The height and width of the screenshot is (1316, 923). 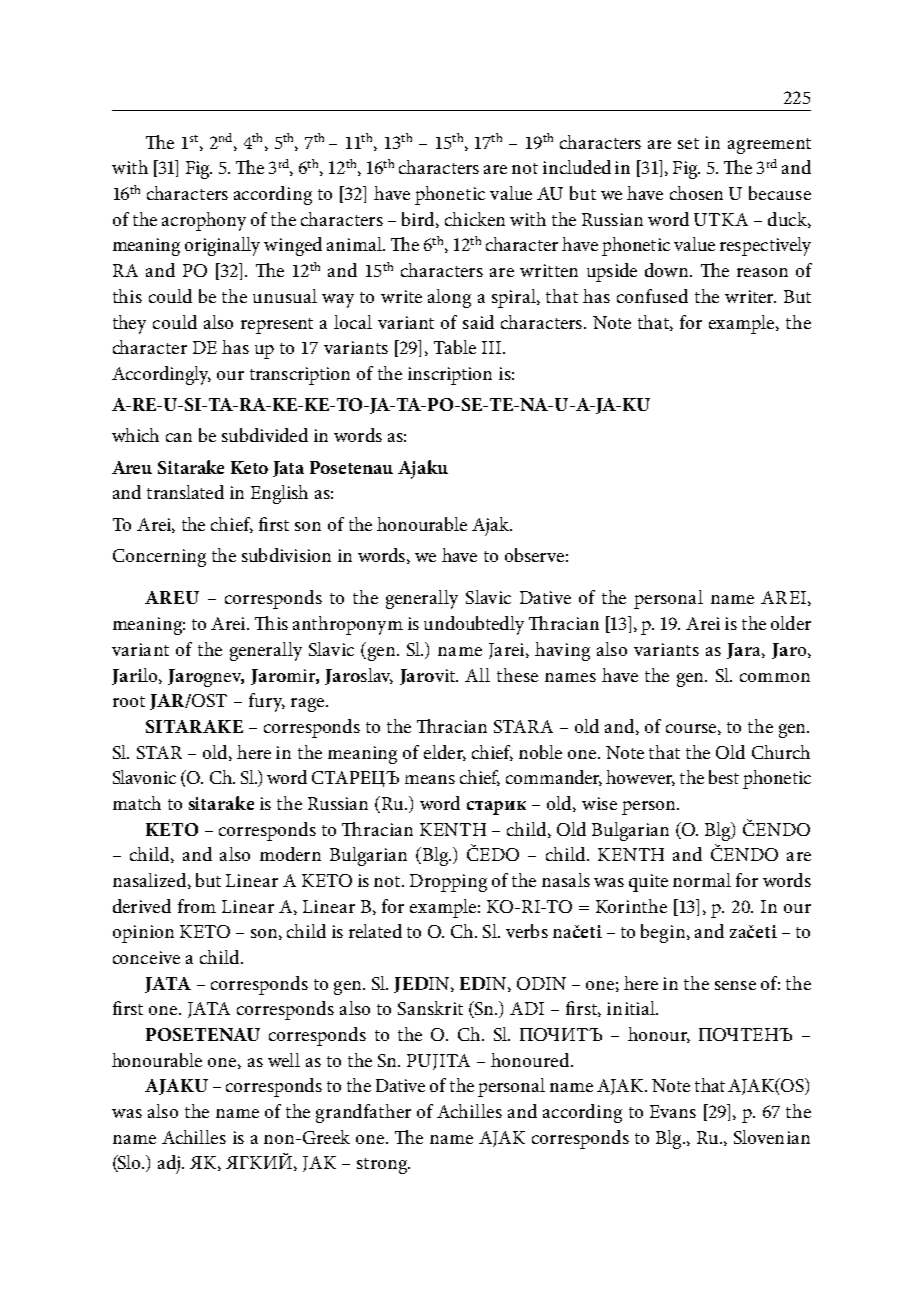 I want to click on means, so click(x=430, y=779).
